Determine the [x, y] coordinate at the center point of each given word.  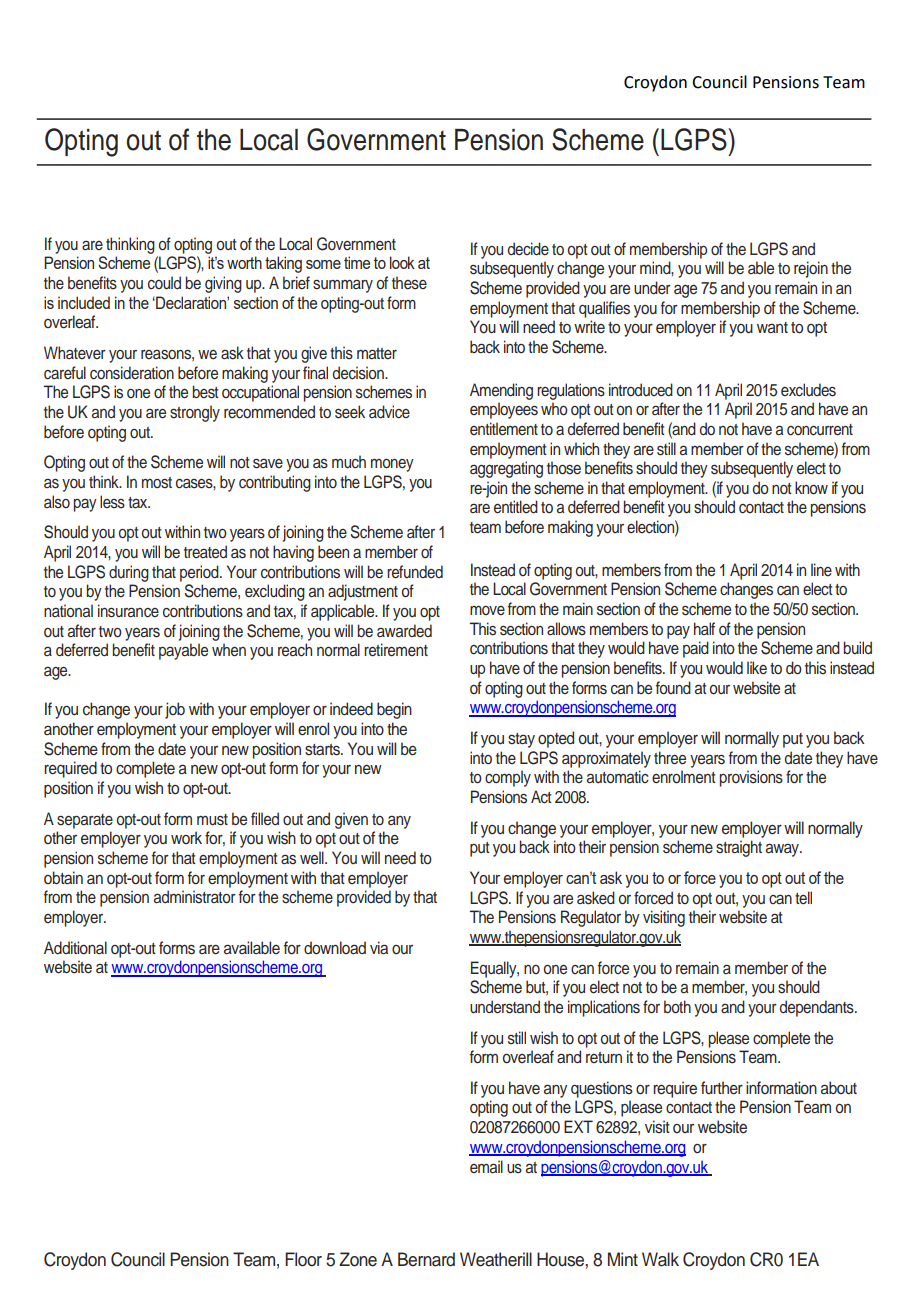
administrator [195, 897]
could [164, 283]
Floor [303, 1259]
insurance [128, 611]
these [409, 283]
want [772, 327]
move [487, 610]
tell [803, 897]
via [379, 947]
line [821, 569]
